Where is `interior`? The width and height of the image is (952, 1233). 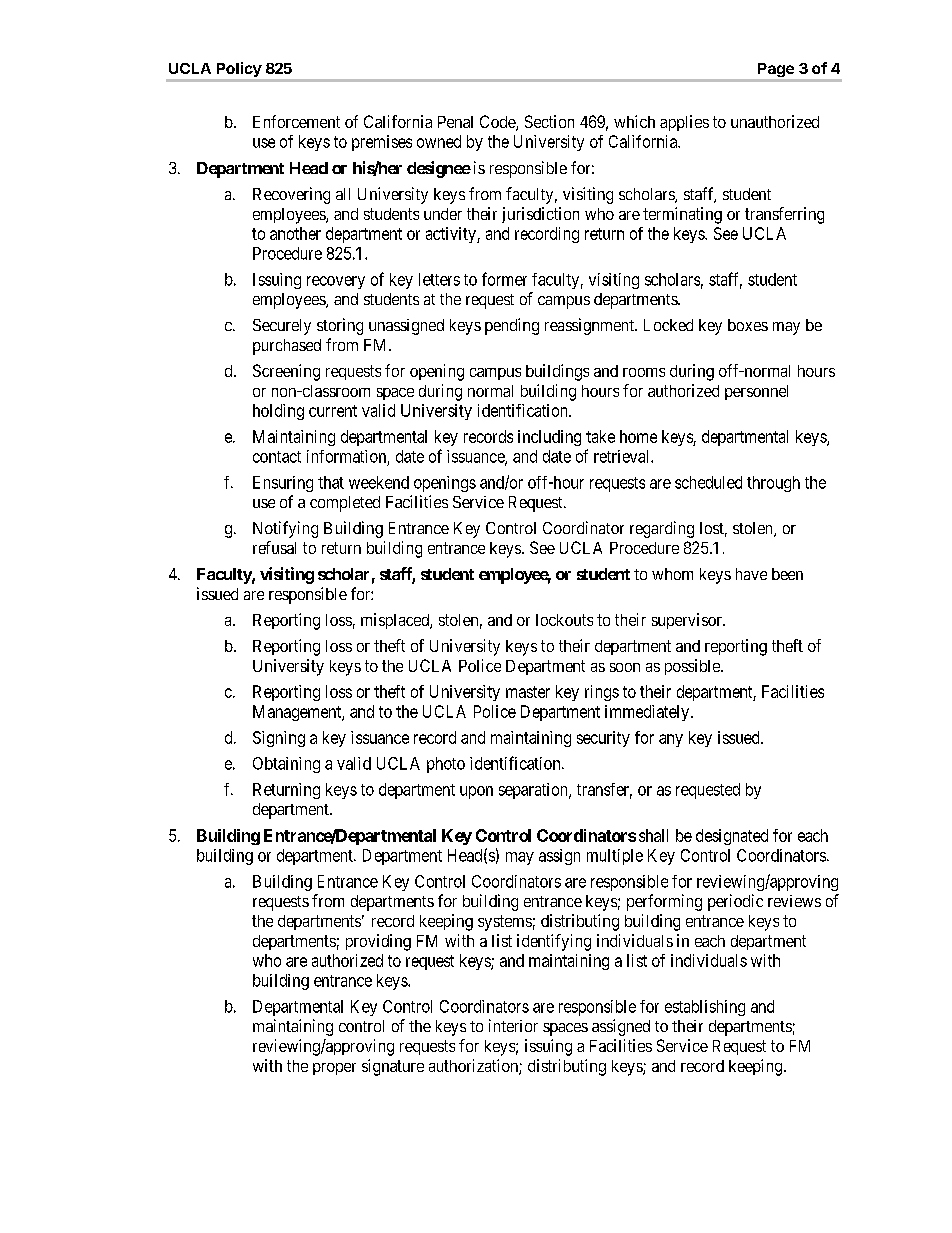 interior is located at coordinates (513, 1025).
